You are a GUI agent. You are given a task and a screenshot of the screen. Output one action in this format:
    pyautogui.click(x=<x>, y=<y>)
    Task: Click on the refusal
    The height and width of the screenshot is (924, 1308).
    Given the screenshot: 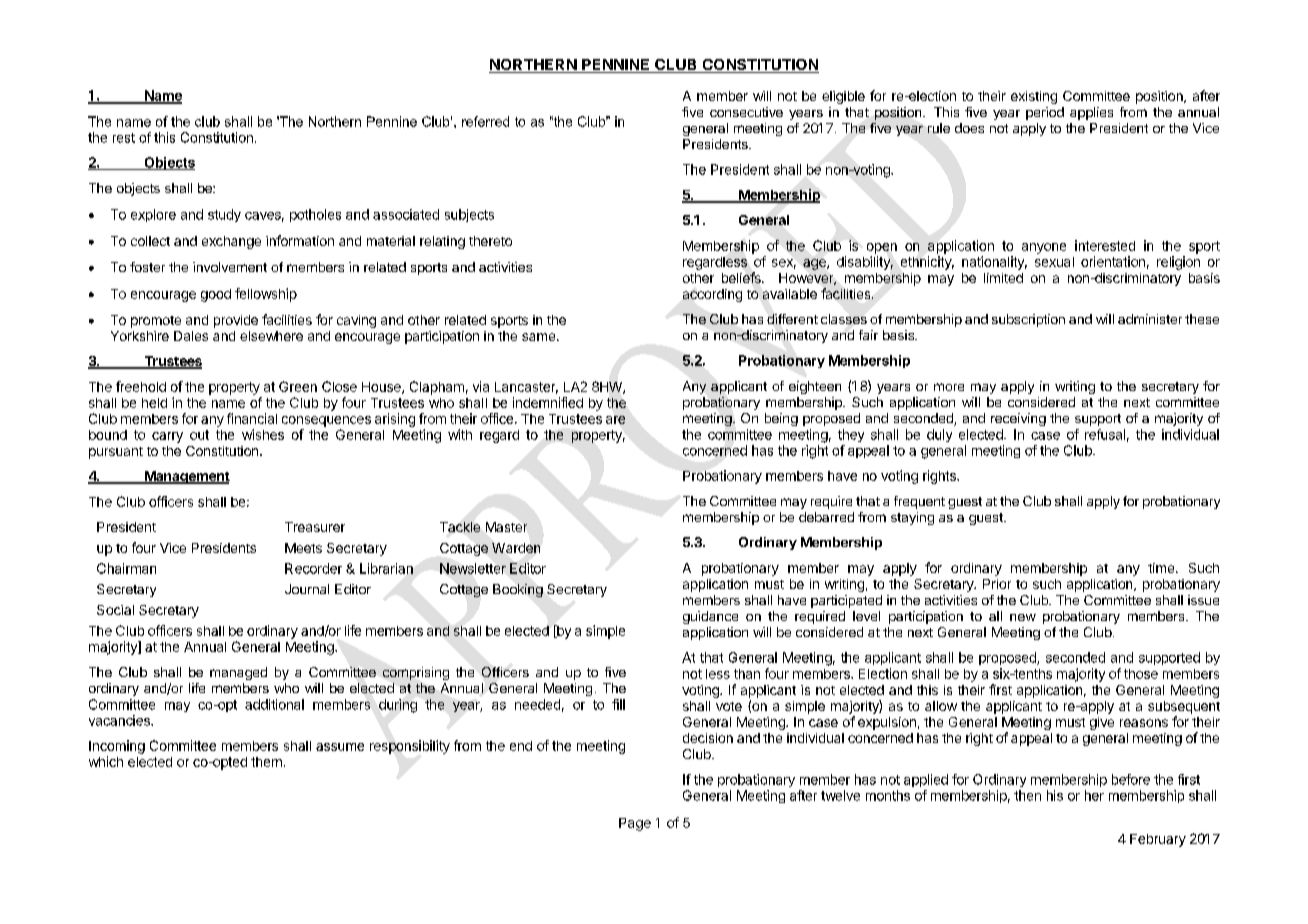 What is the action you would take?
    pyautogui.click(x=1105, y=434)
